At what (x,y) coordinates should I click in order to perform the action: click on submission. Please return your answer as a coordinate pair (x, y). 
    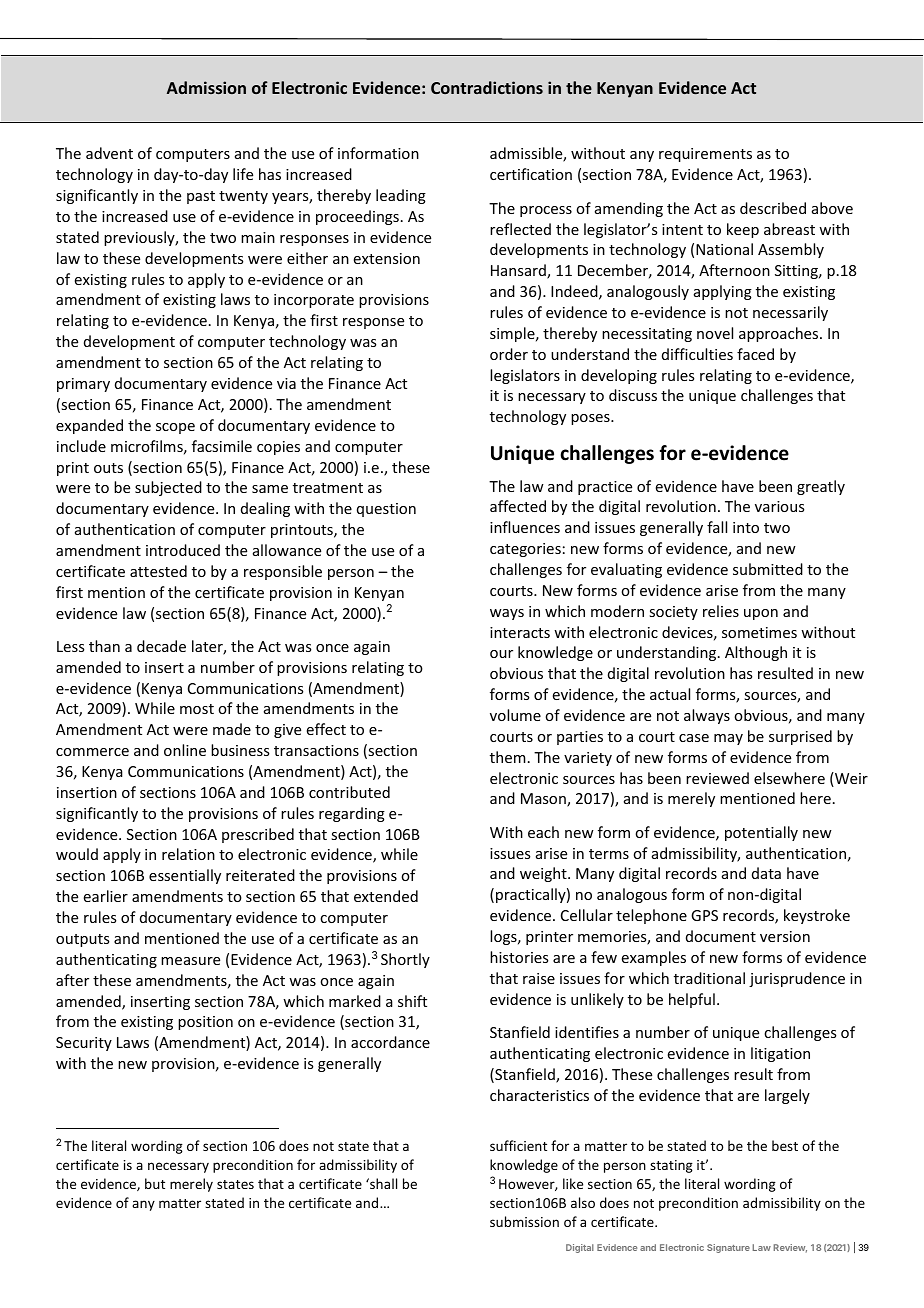
    Looking at the image, I should click on (524, 1221).
